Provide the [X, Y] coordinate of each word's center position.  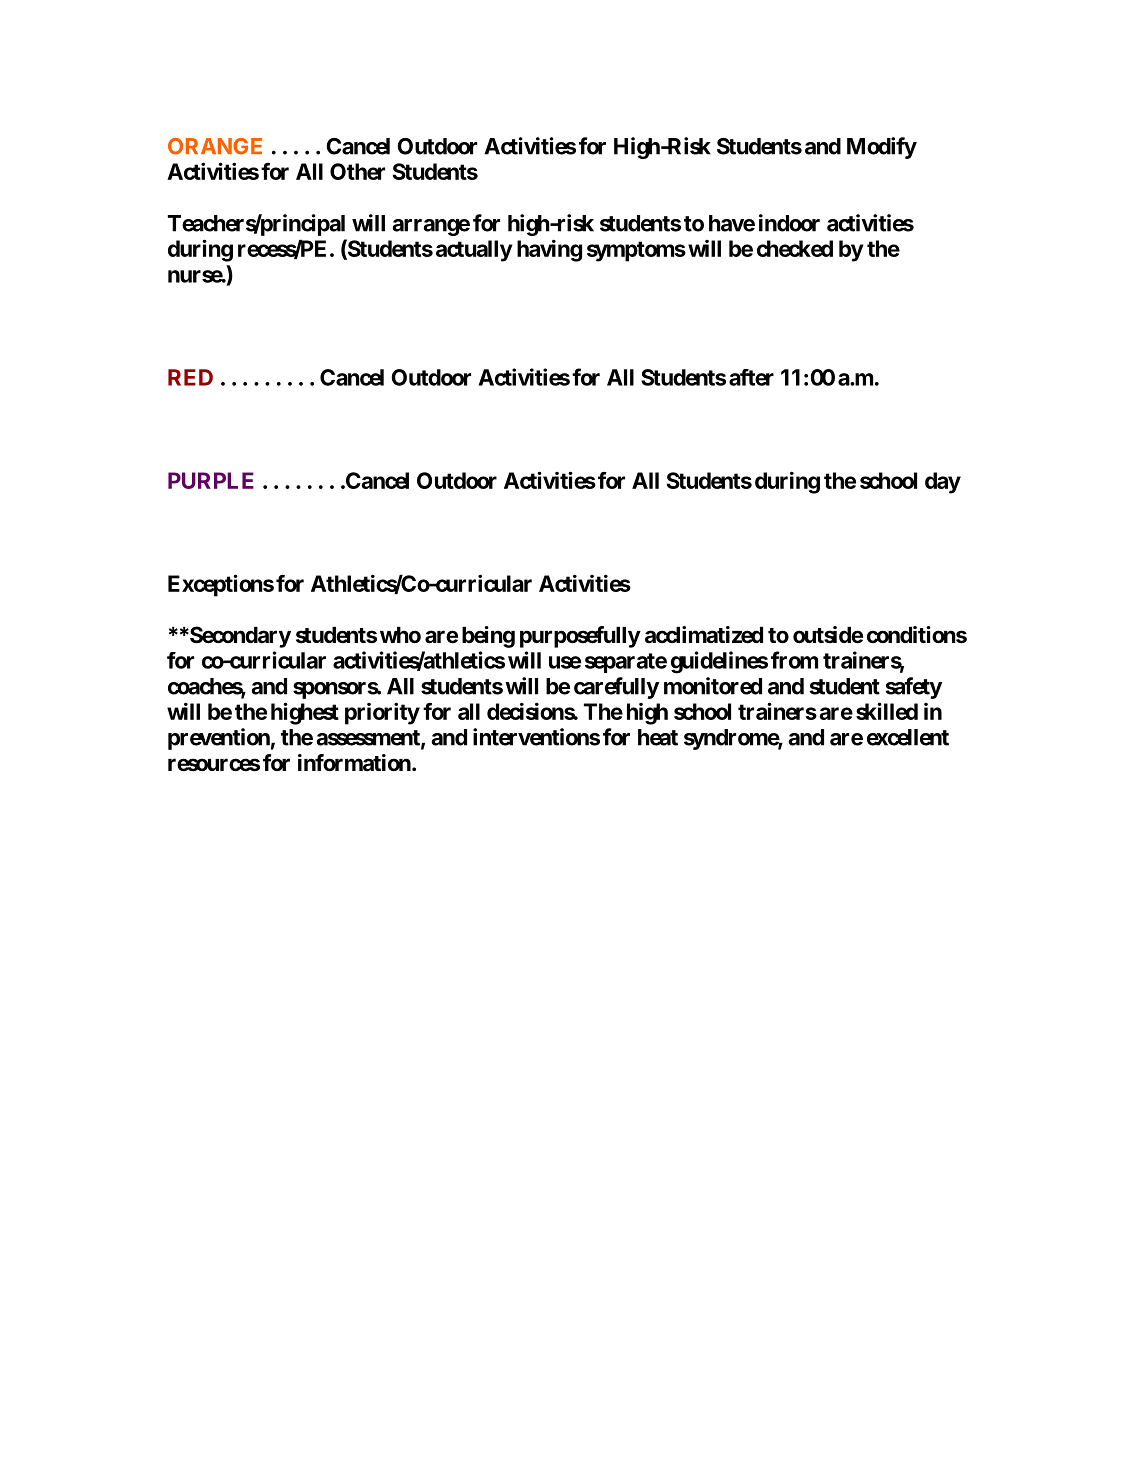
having [549, 250]
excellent [908, 737]
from [794, 660]
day [943, 483]
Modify [882, 148]
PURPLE [211, 480]
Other [357, 171]
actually [474, 251]
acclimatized [704, 635]
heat [658, 737]
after [751, 377]
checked [795, 248]
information [354, 762]
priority [382, 713]
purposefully [580, 637]
